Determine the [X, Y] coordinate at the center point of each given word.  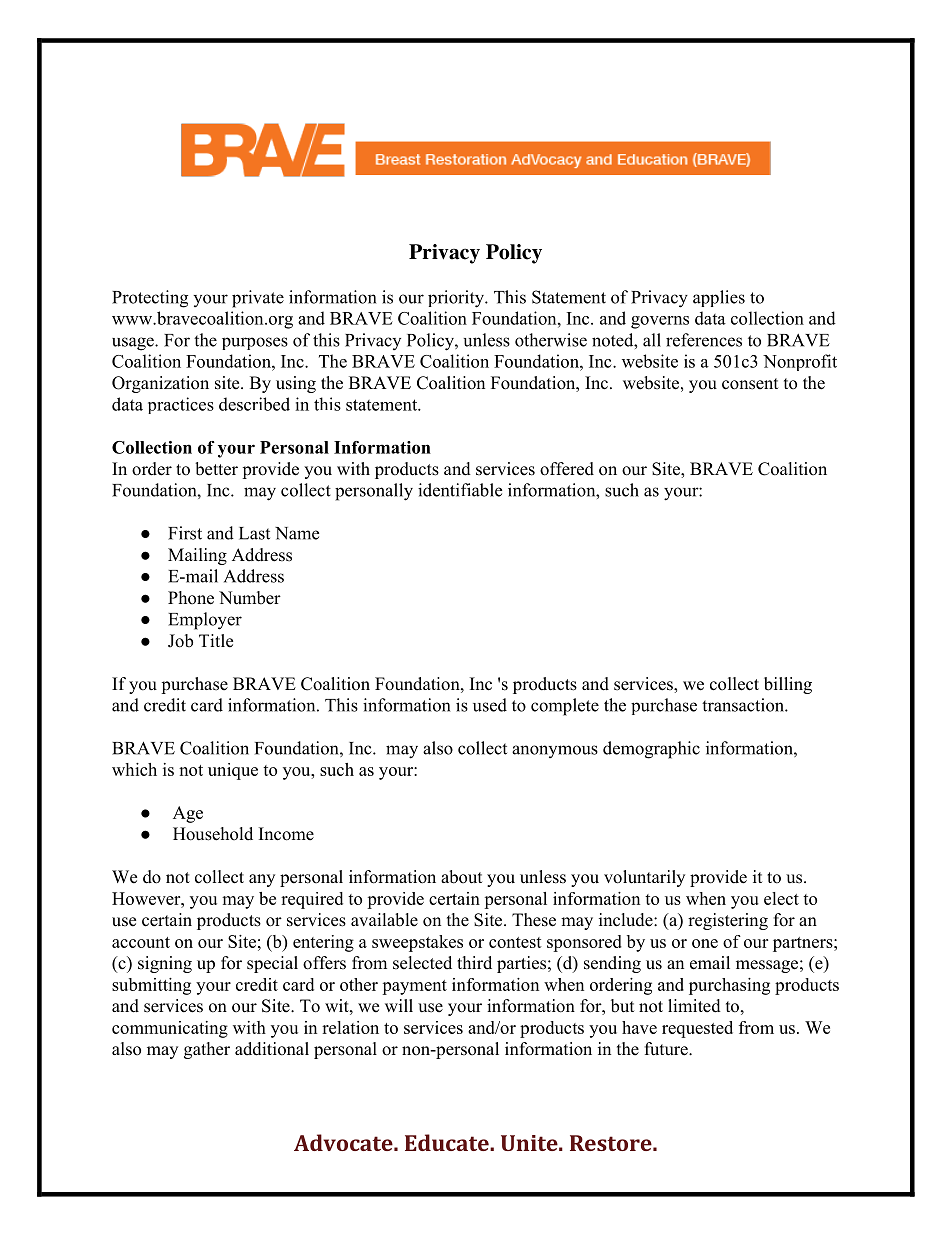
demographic [651, 750]
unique [233, 771]
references [704, 340]
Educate [448, 1142]
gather [207, 1050]
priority [457, 299]
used [490, 705]
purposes [255, 343]
